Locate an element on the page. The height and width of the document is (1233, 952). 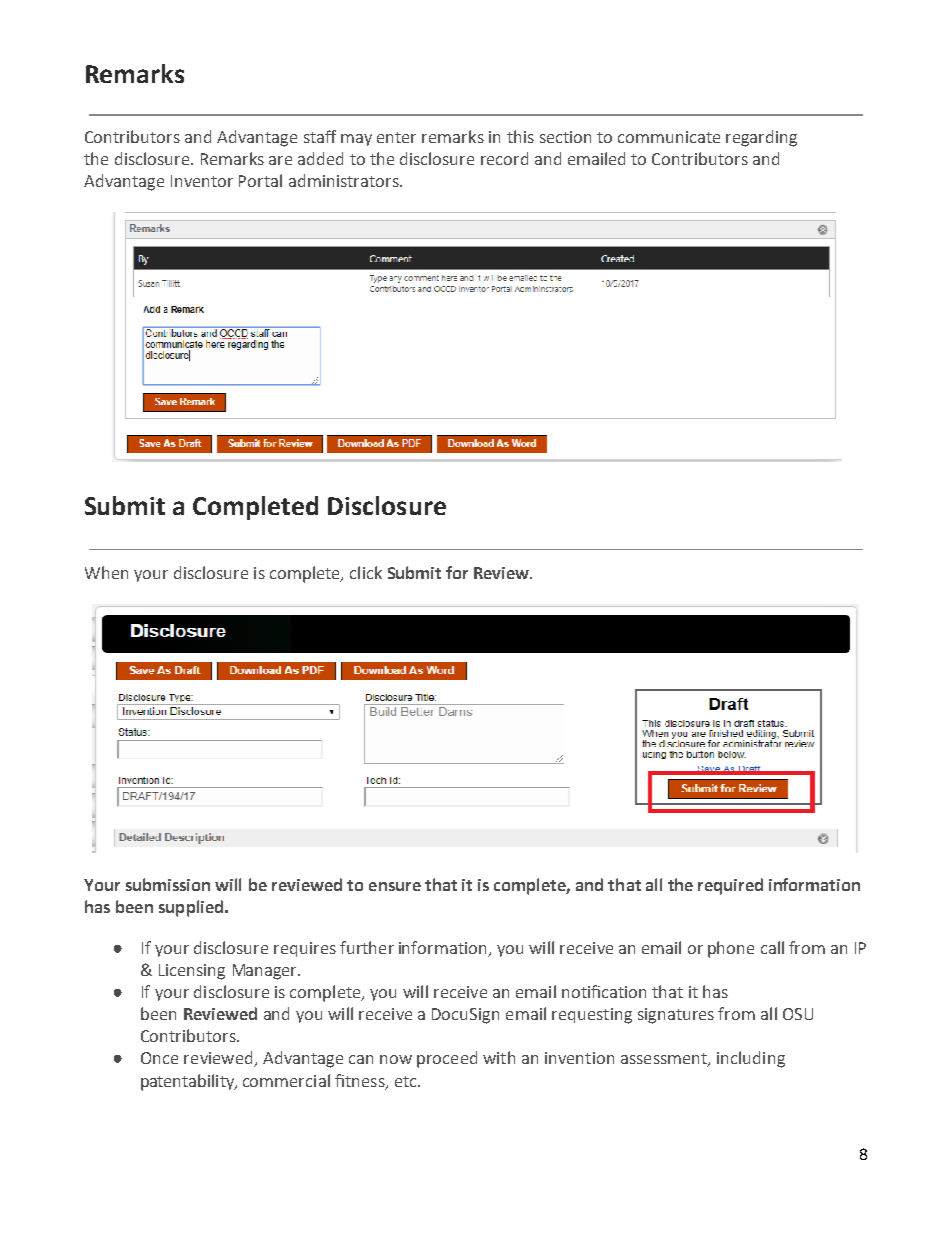
click is located at coordinates (366, 572).
